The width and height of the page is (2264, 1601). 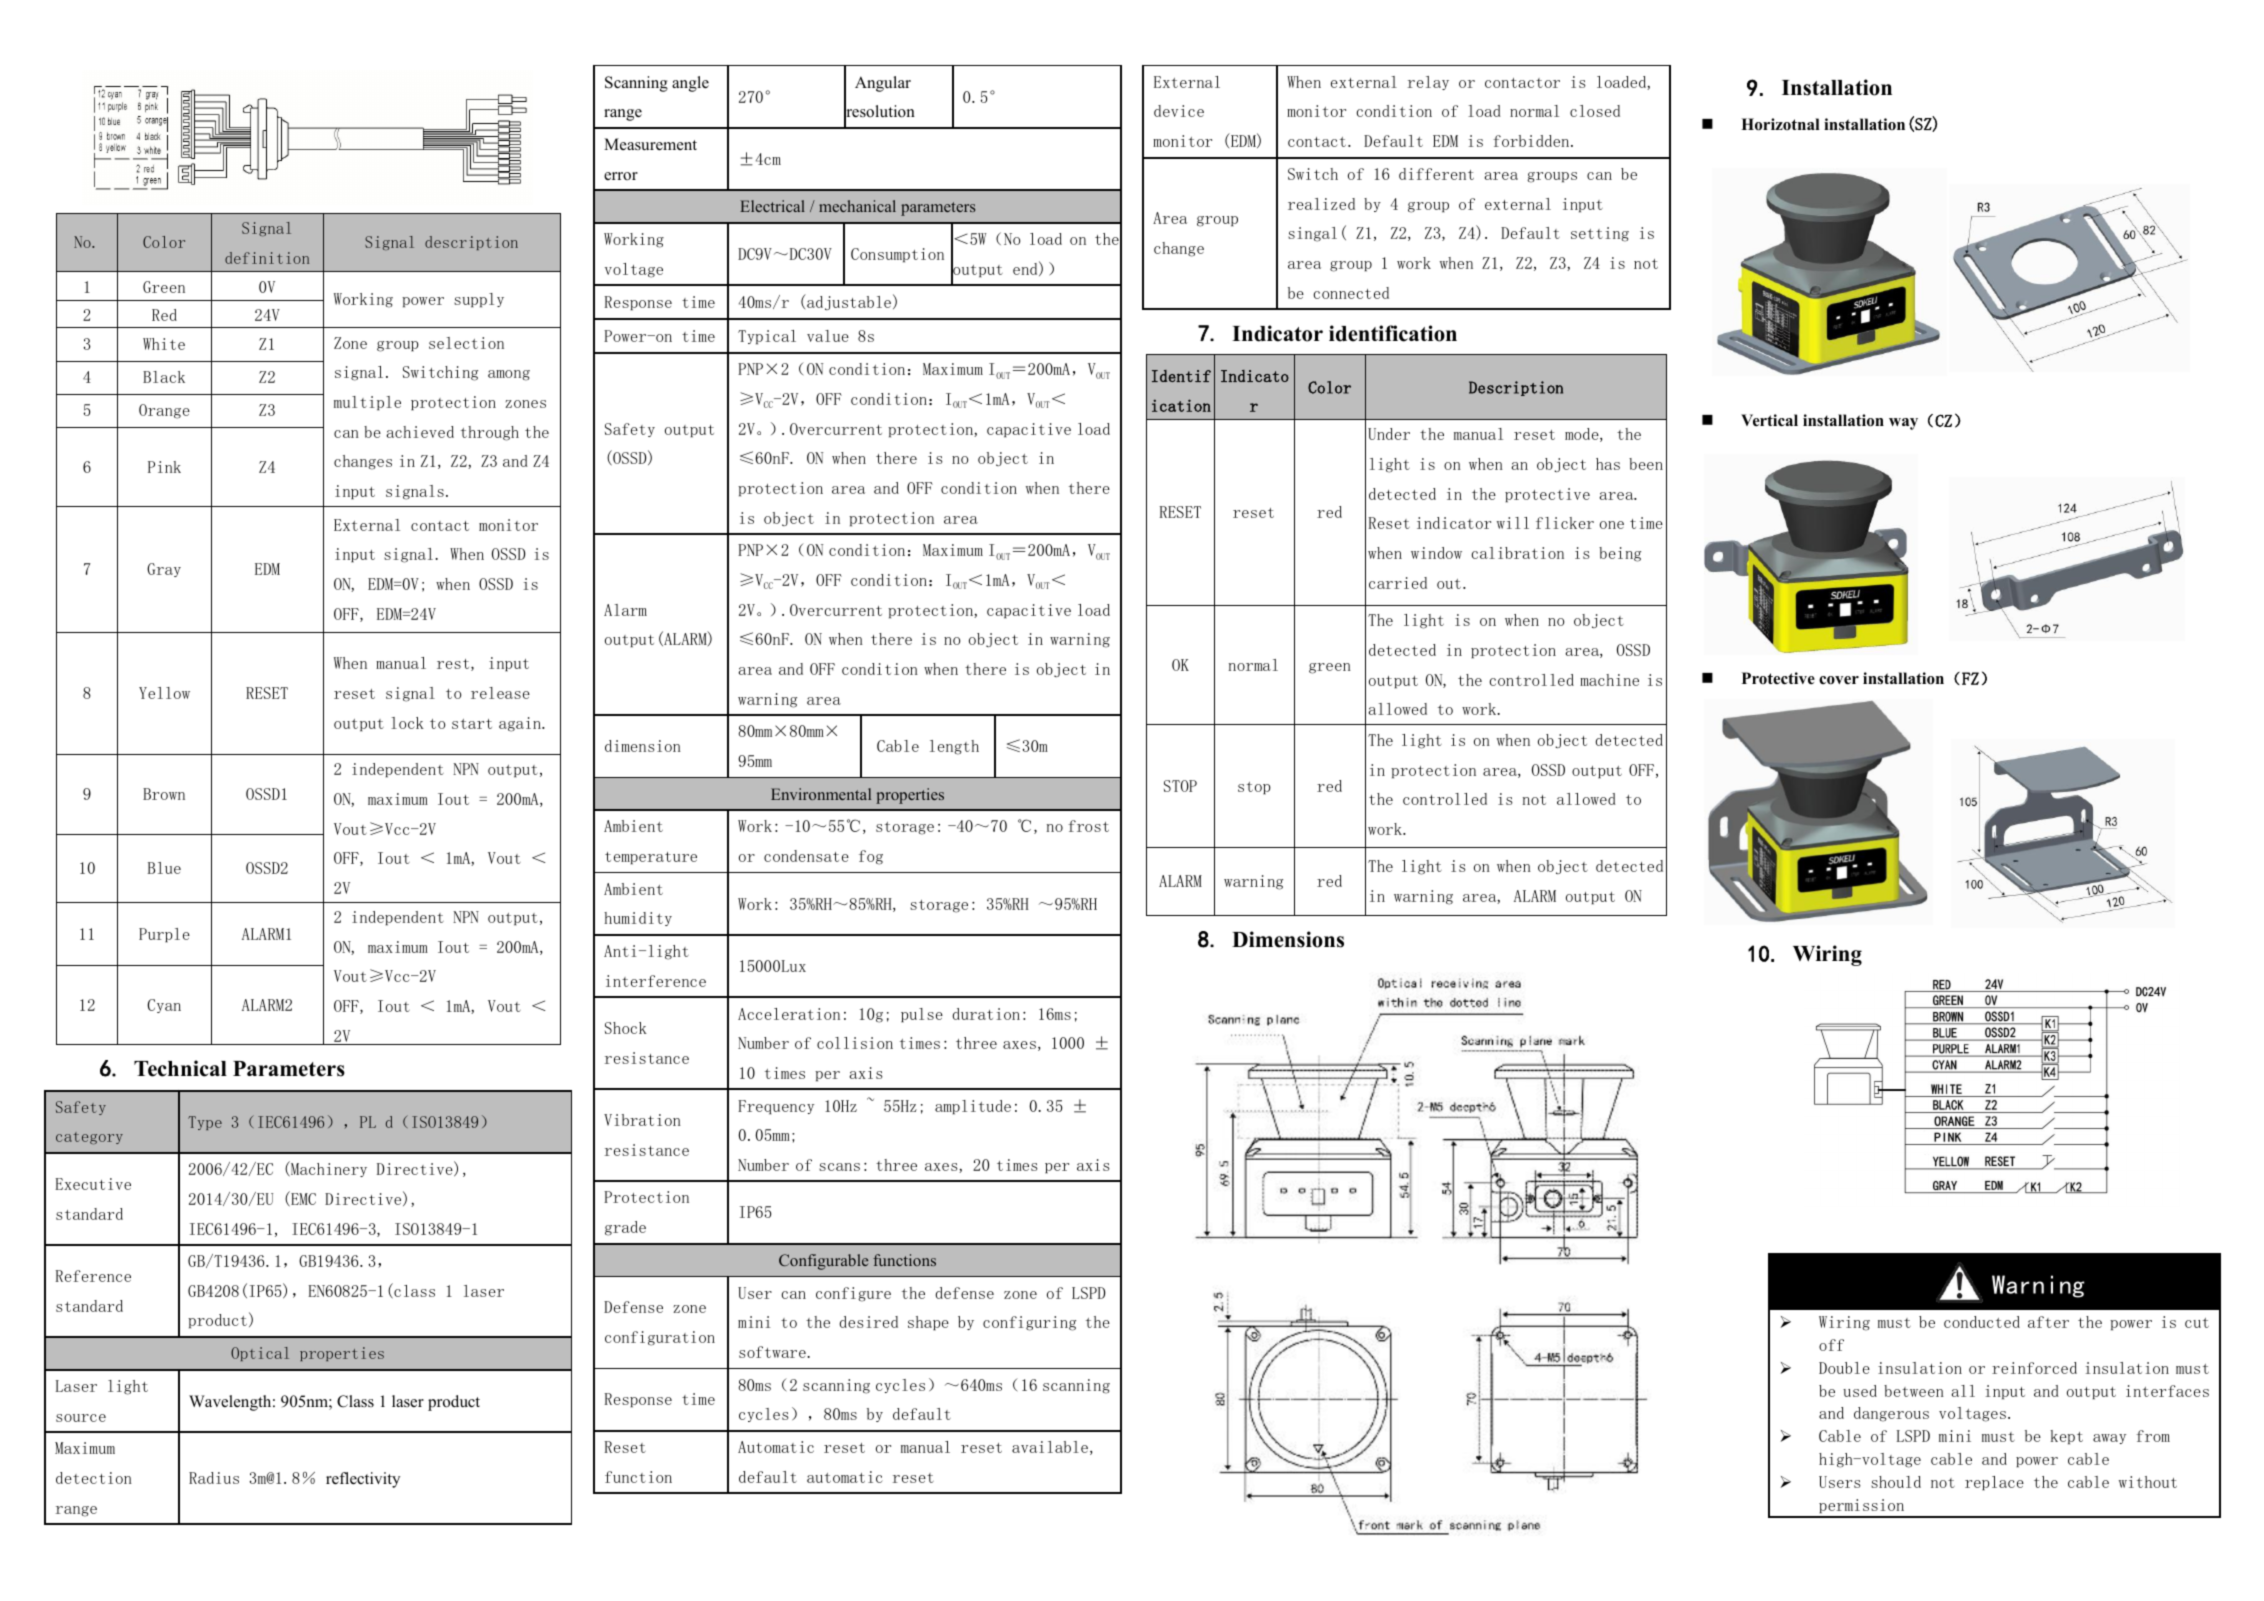 I want to click on Vertical, so click(x=1769, y=420).
